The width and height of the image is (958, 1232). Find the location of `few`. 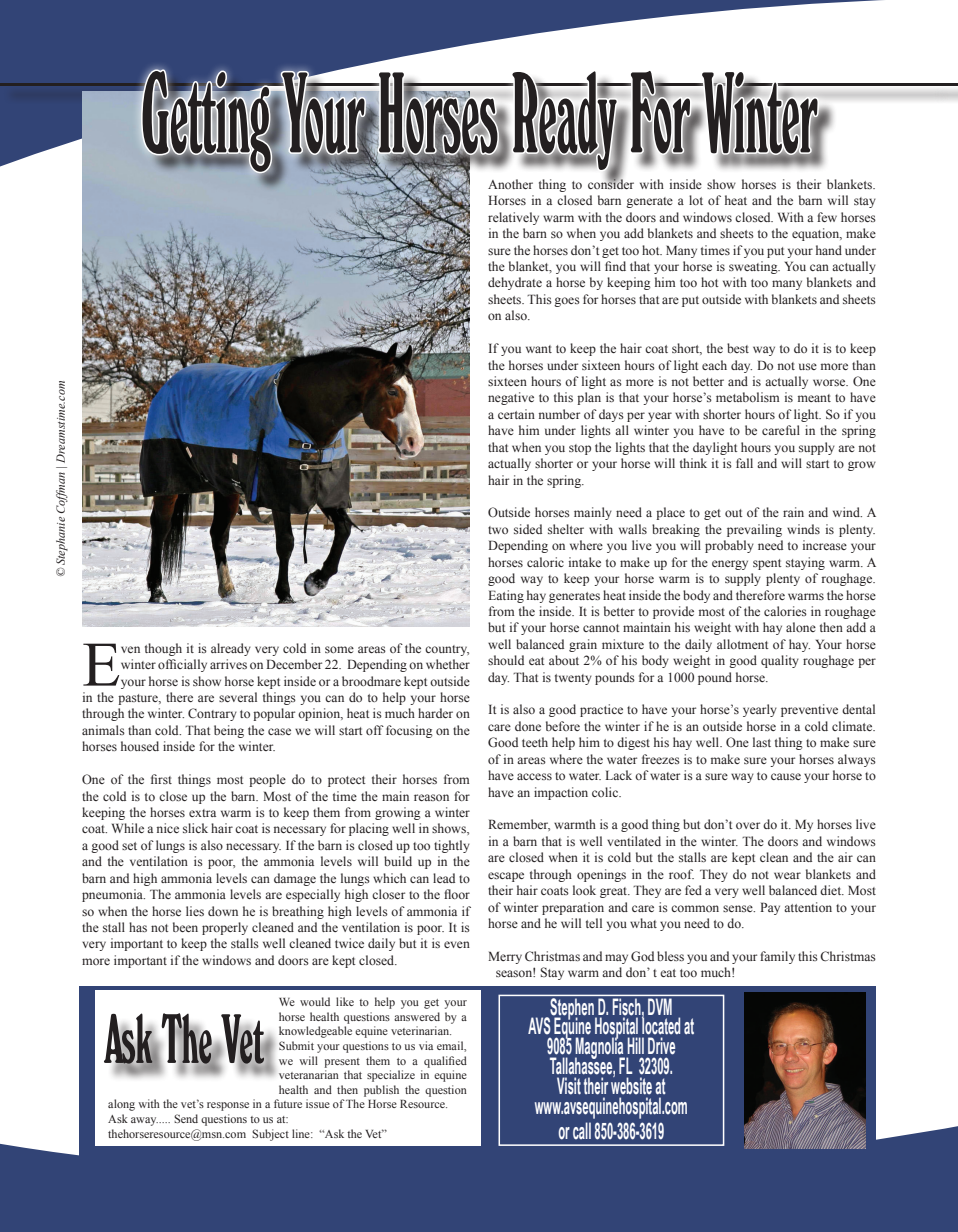

few is located at coordinates (827, 217).
